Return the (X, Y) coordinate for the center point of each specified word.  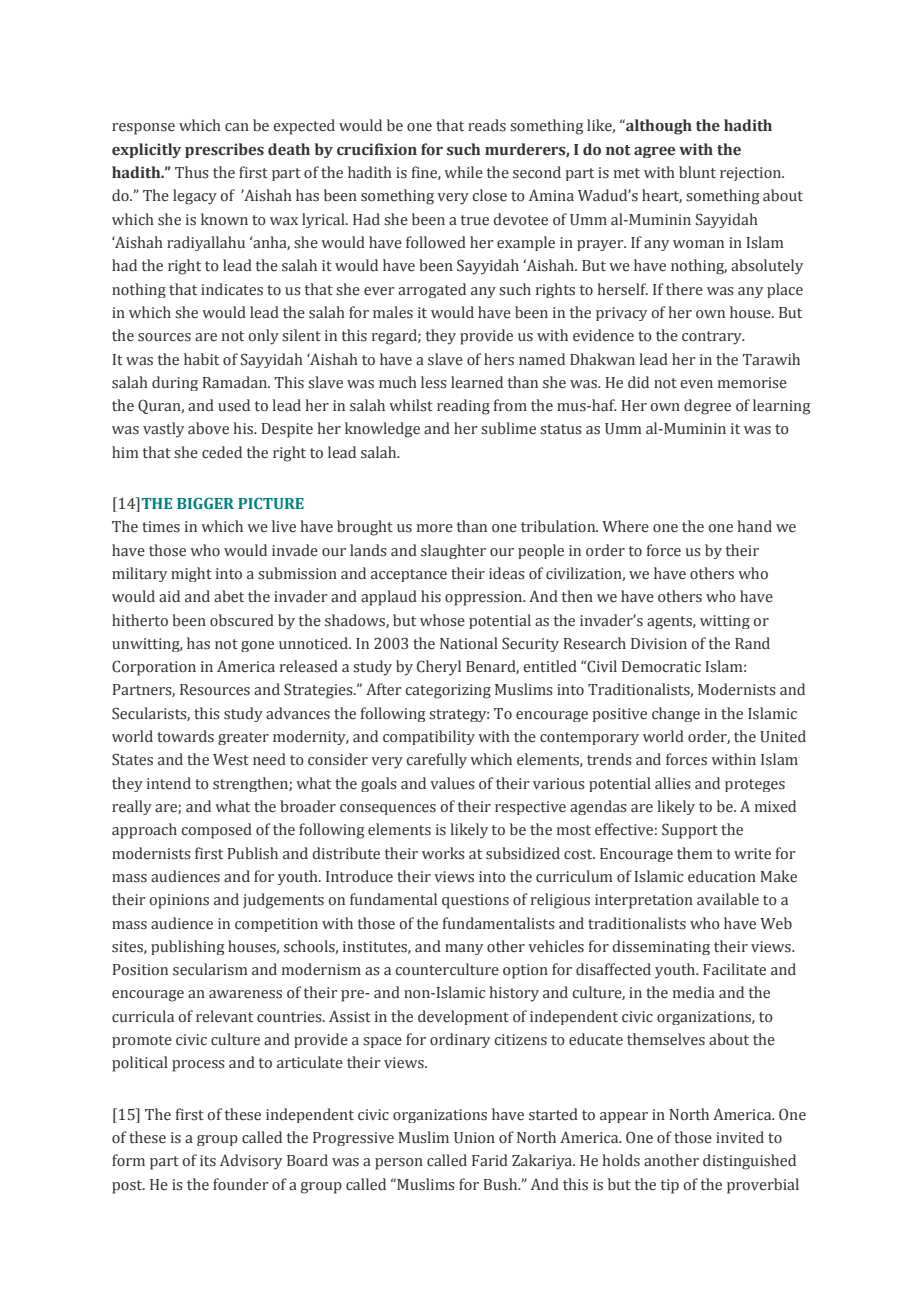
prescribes (224, 150)
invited (740, 1137)
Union (474, 1138)
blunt (697, 172)
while (463, 172)
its (208, 1161)
